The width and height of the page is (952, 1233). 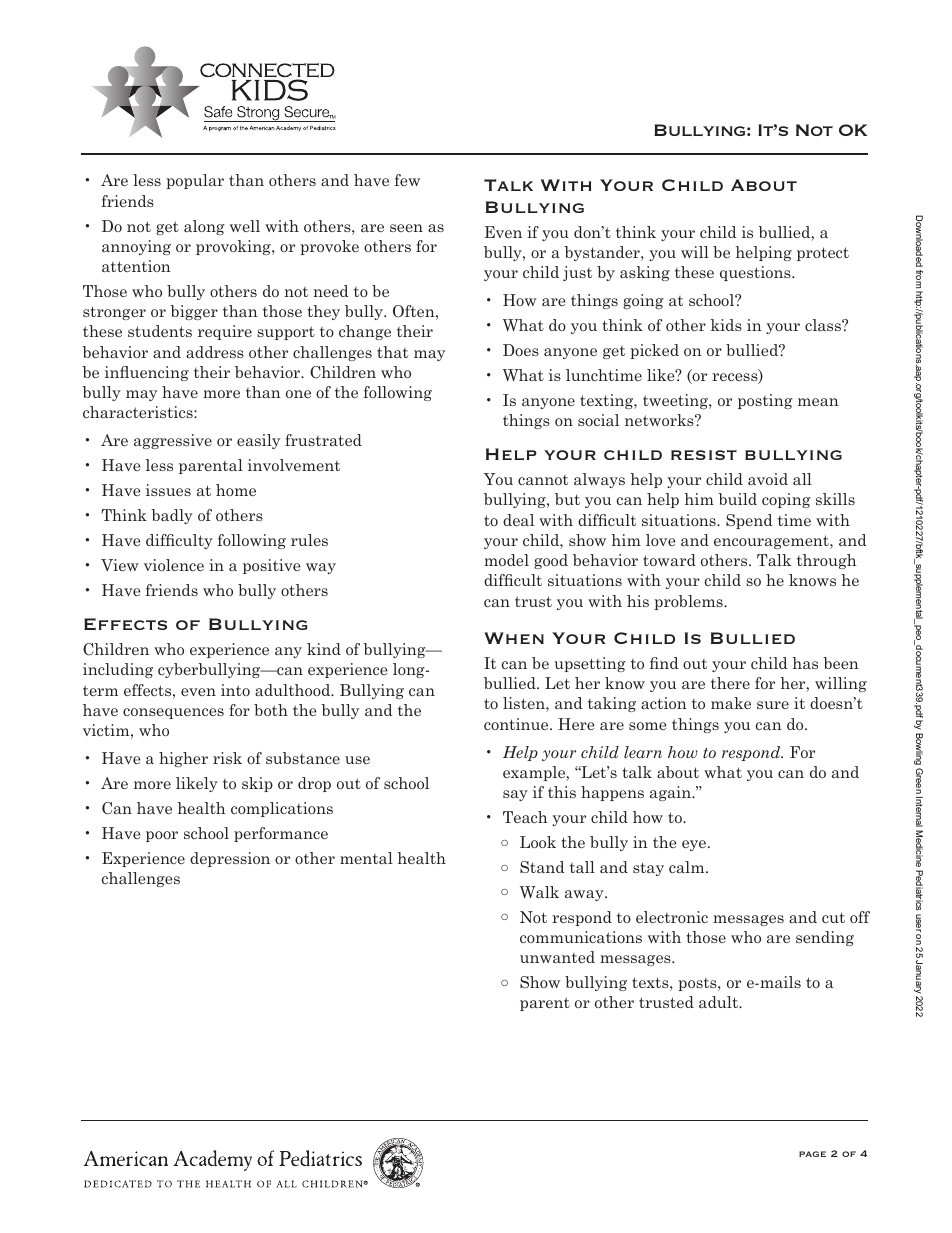 I want to click on page, so click(x=812, y=1154).
